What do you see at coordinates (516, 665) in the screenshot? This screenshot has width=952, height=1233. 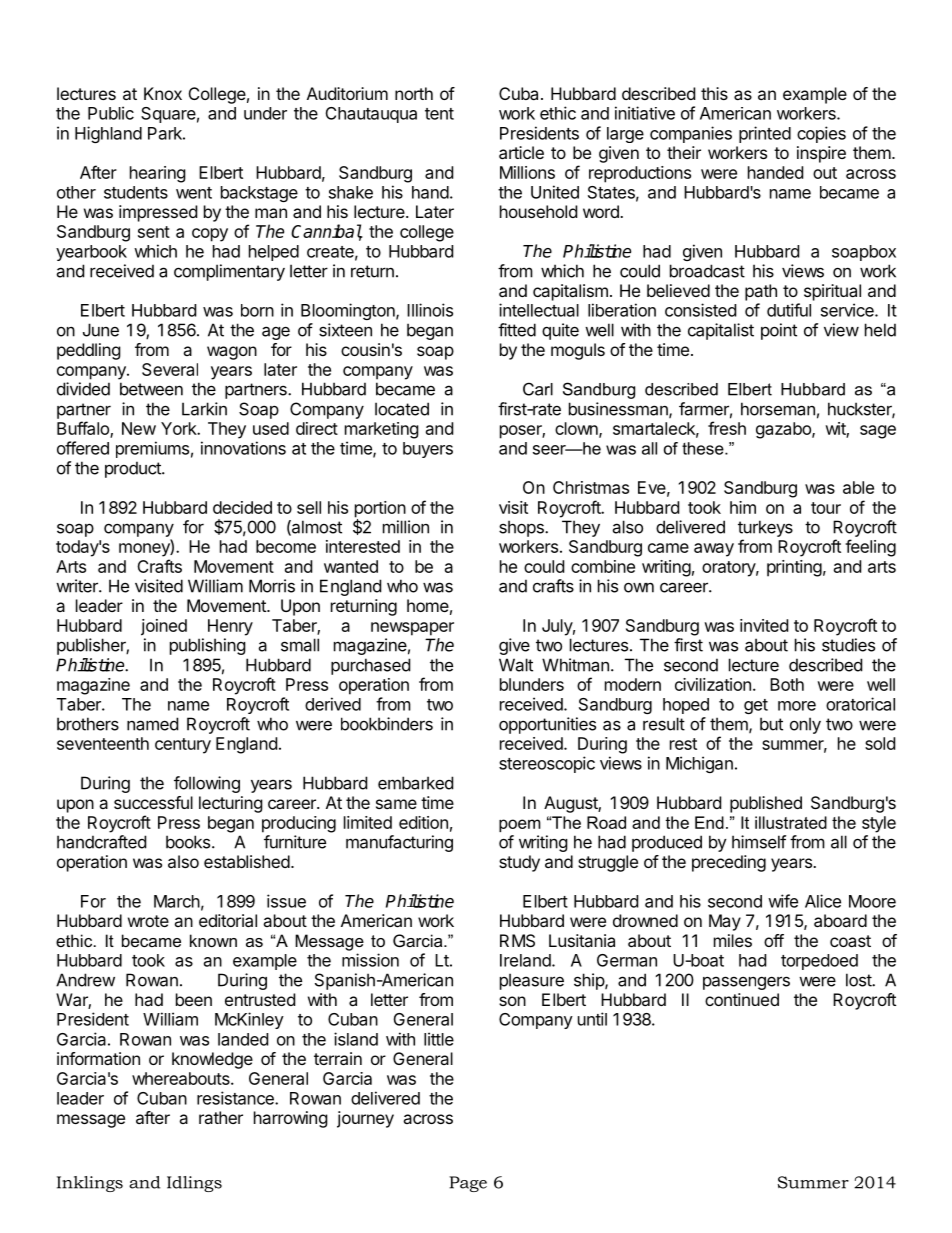 I see `Walt` at bounding box center [516, 665].
